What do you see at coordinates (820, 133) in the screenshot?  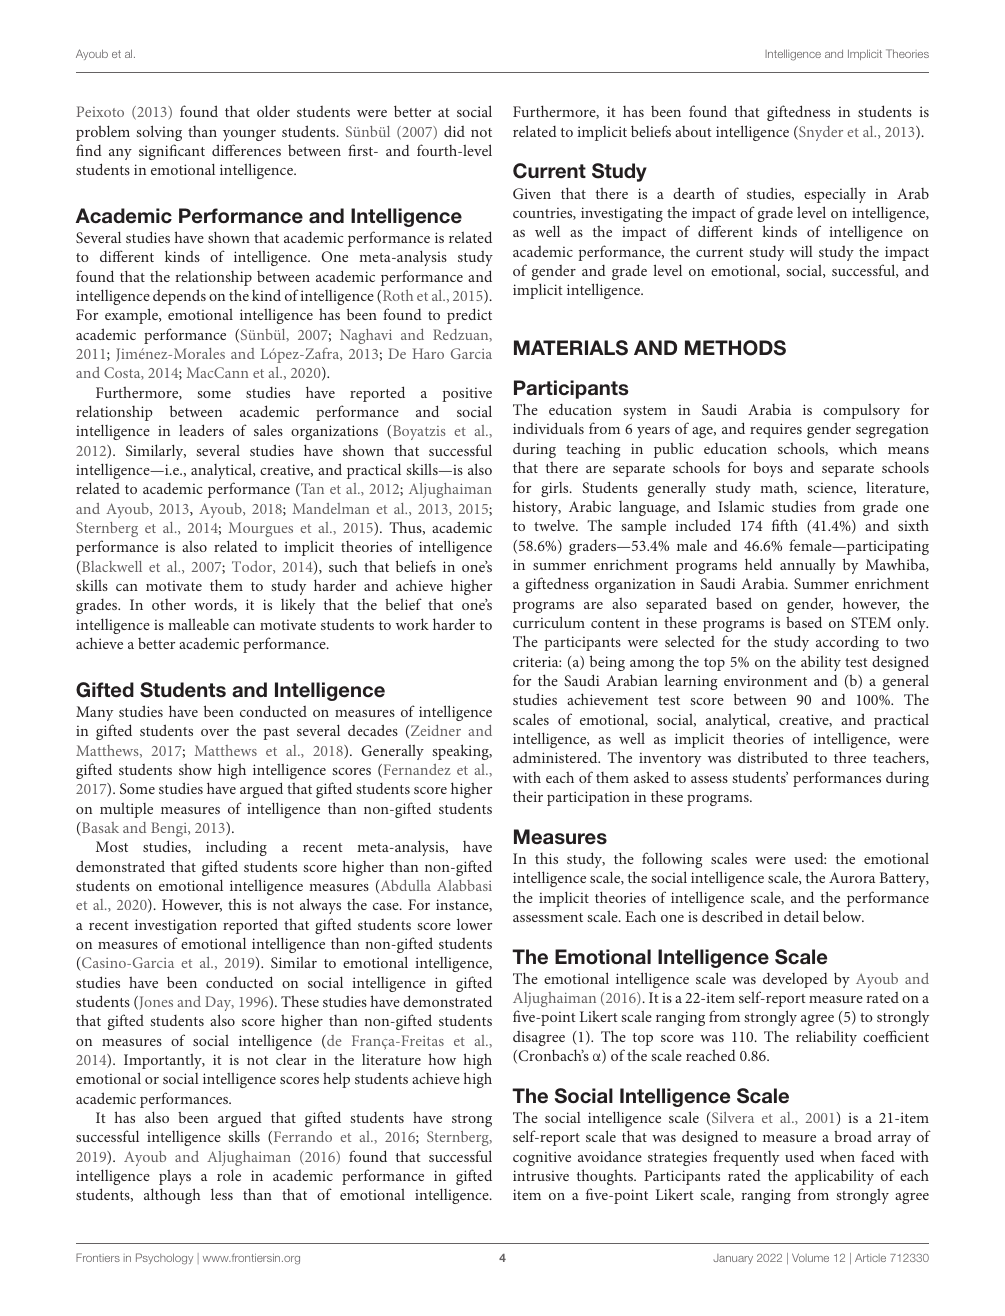 I see `Snyder` at bounding box center [820, 133].
